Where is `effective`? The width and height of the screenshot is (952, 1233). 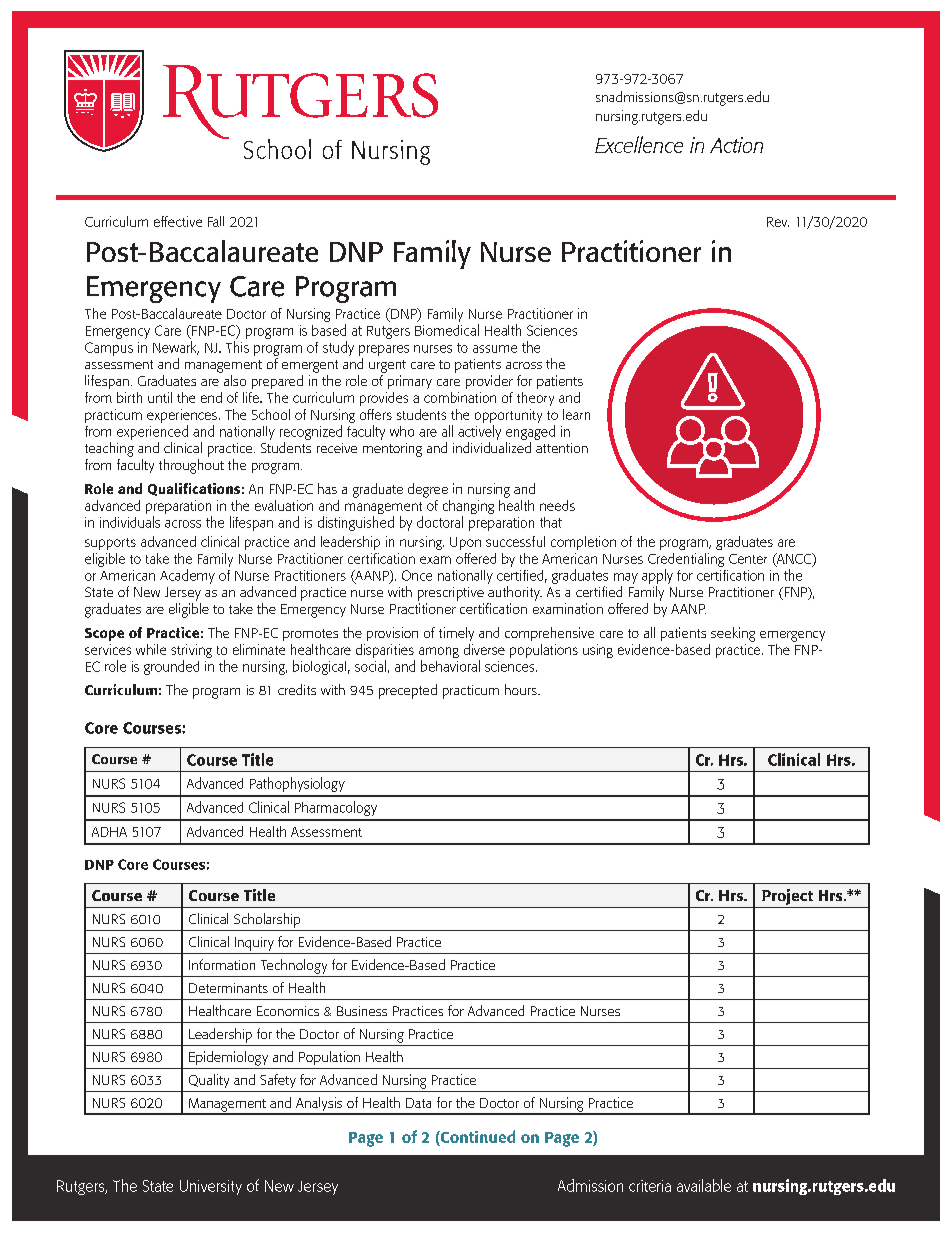 effective is located at coordinates (178, 221).
